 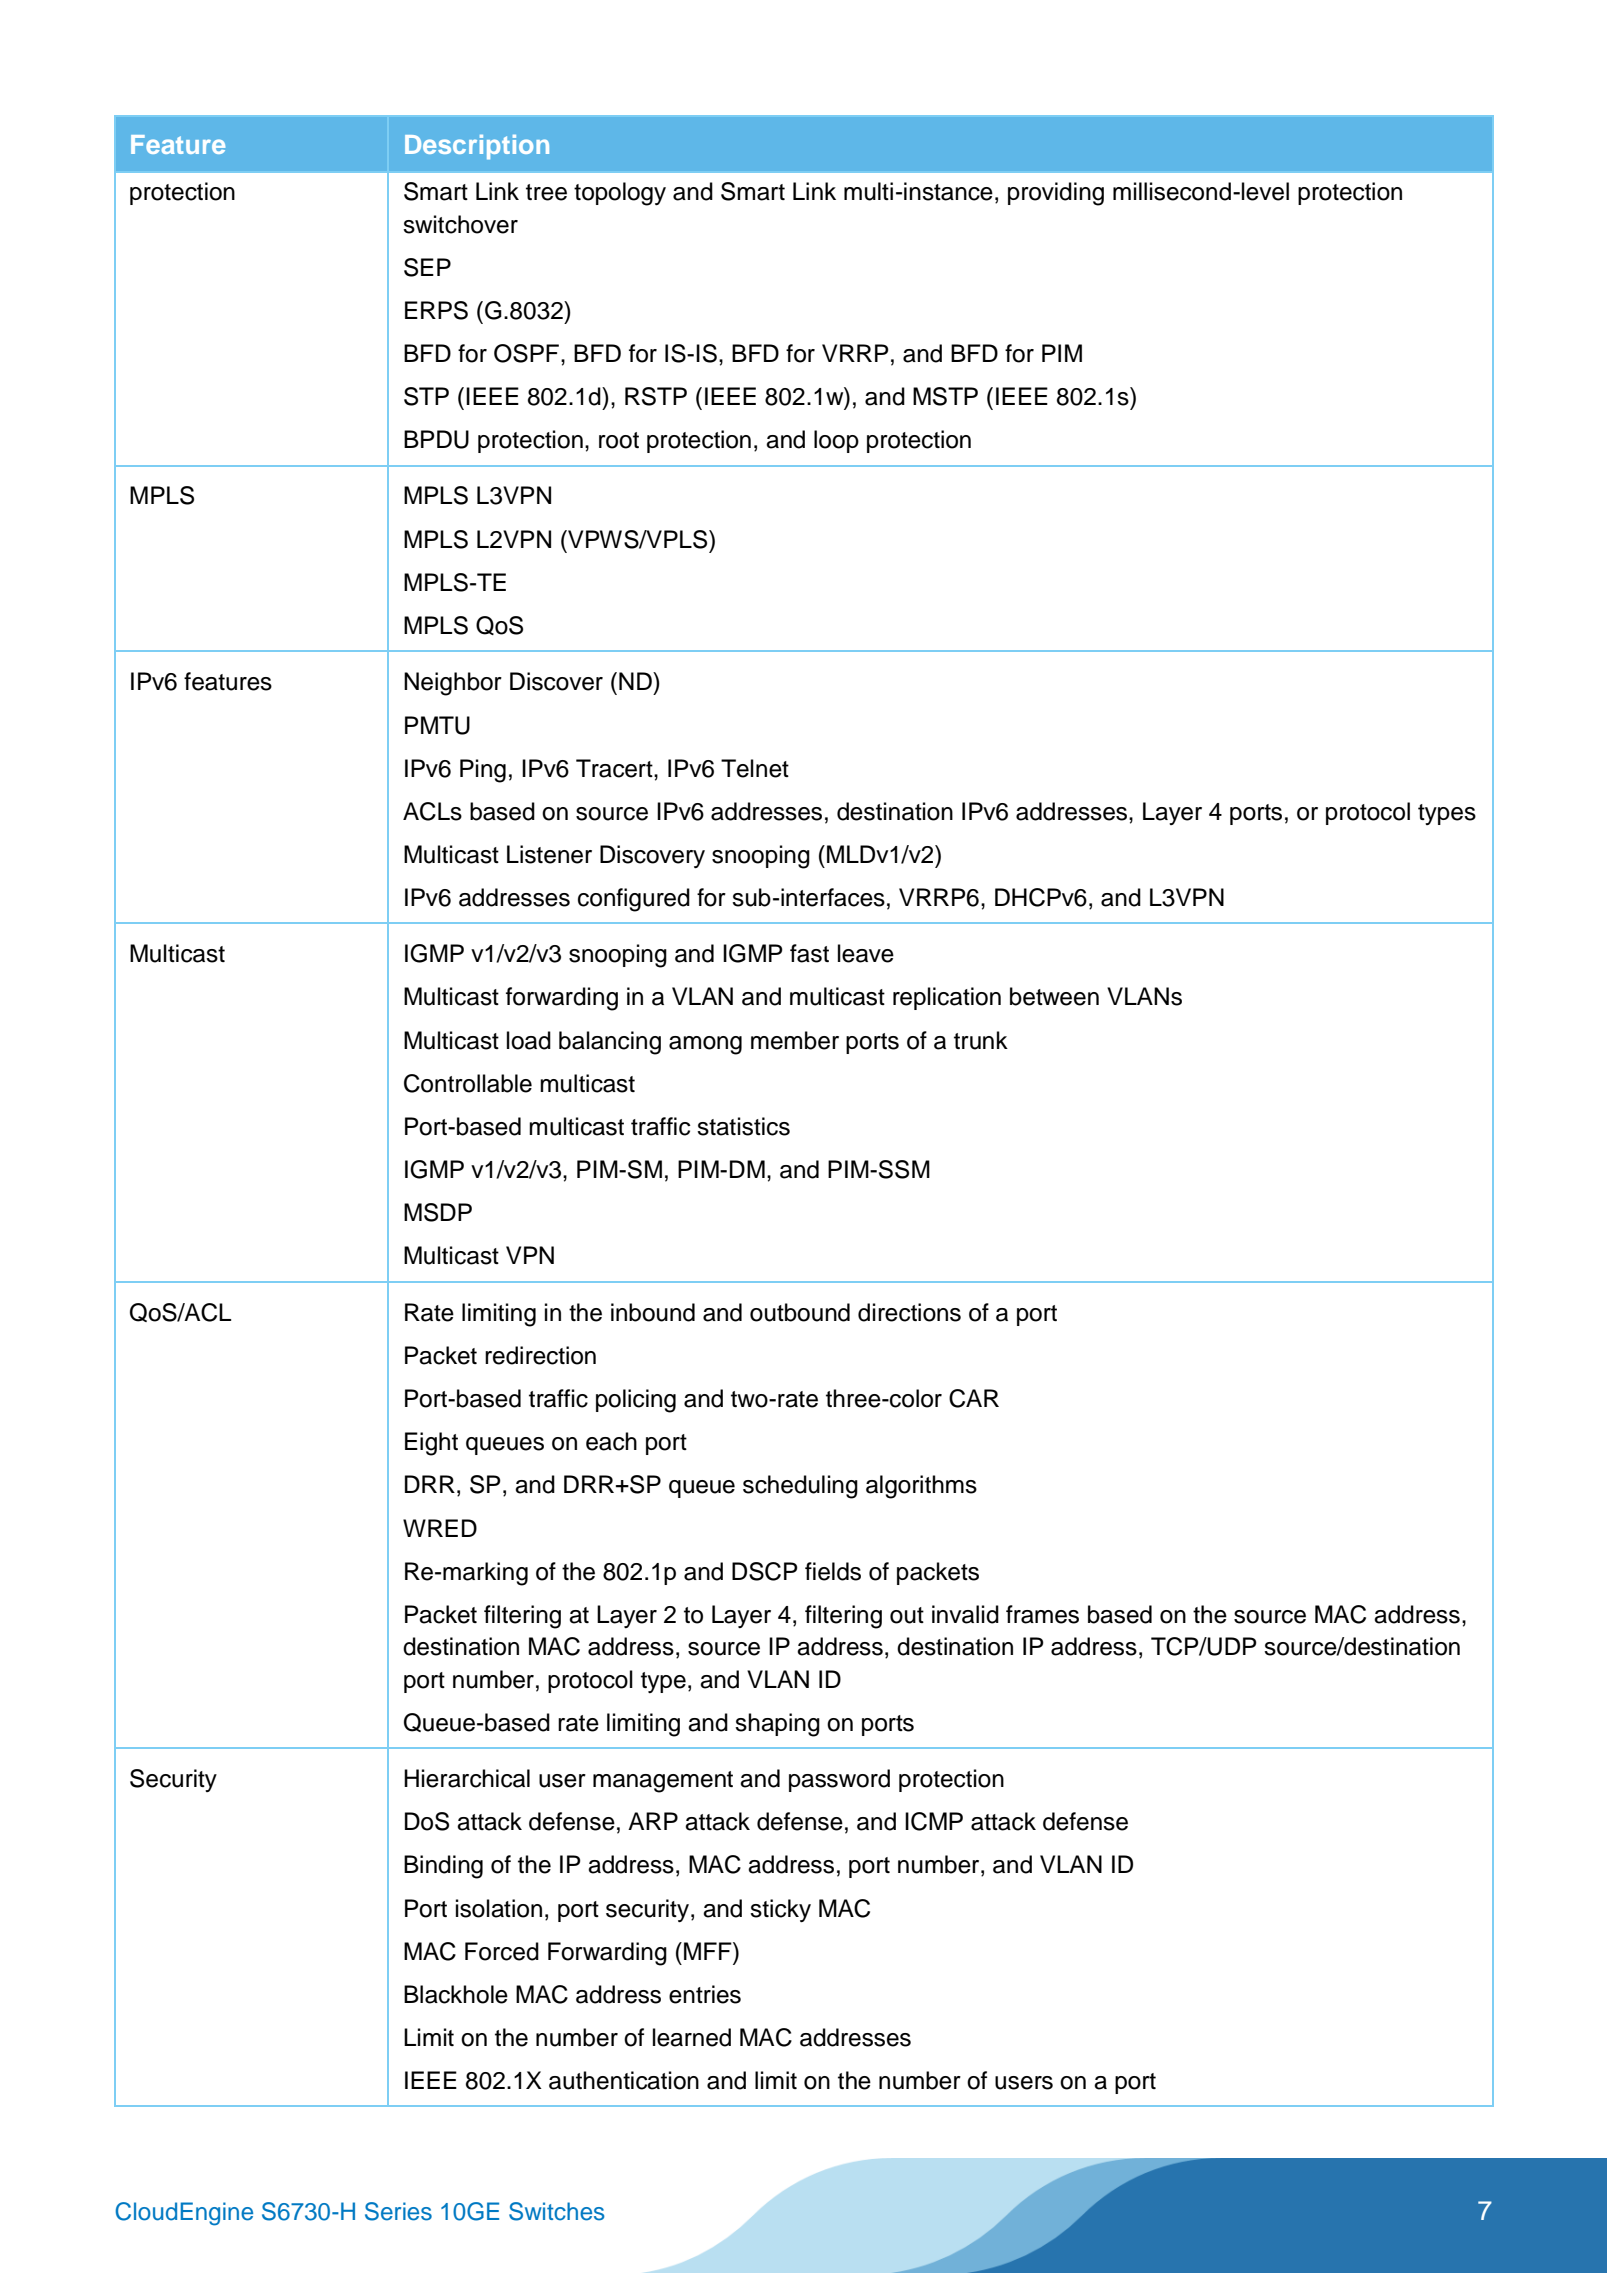 What do you see at coordinates (398, 2211) in the image?
I see `Series` at bounding box center [398, 2211].
